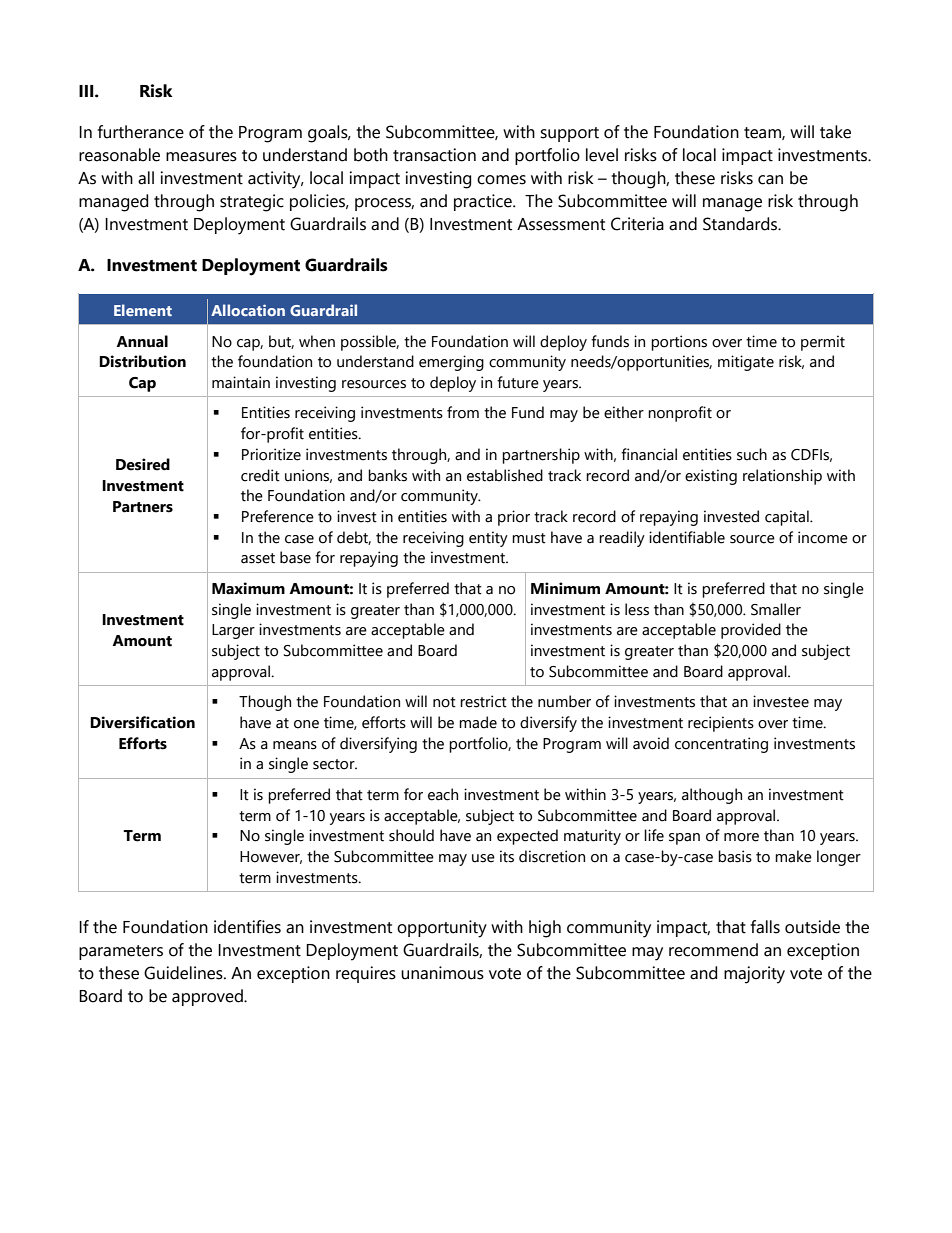 Image resolution: width=952 pixels, height=1233 pixels. I want to click on more, so click(741, 837).
